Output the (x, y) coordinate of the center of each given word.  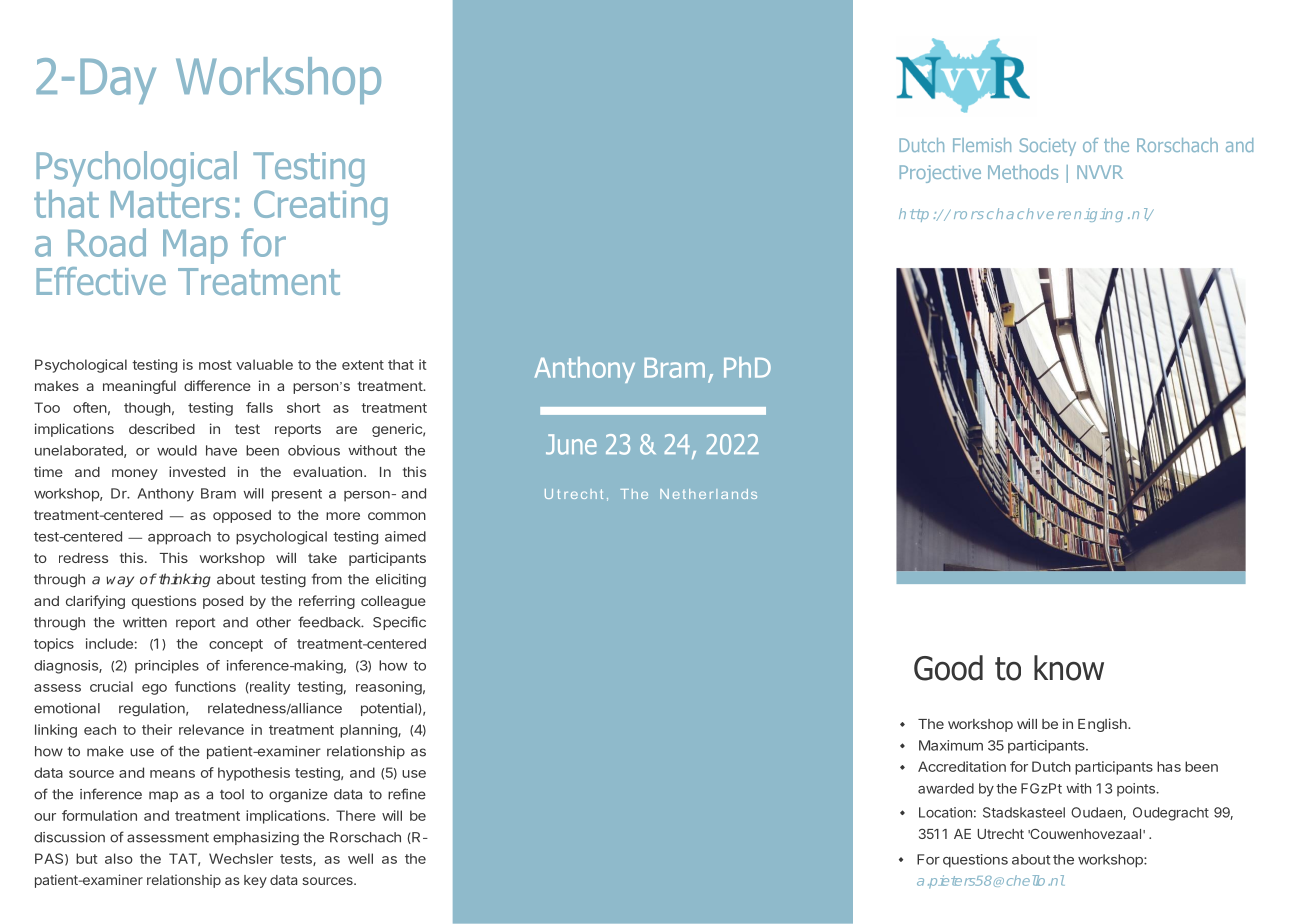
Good (948, 668)
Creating (320, 207)
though (147, 409)
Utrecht (1001, 834)
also (119, 858)
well (360, 858)
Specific (399, 623)
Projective (940, 174)
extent (363, 365)
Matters (170, 204)
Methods (1023, 172)
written (145, 622)
